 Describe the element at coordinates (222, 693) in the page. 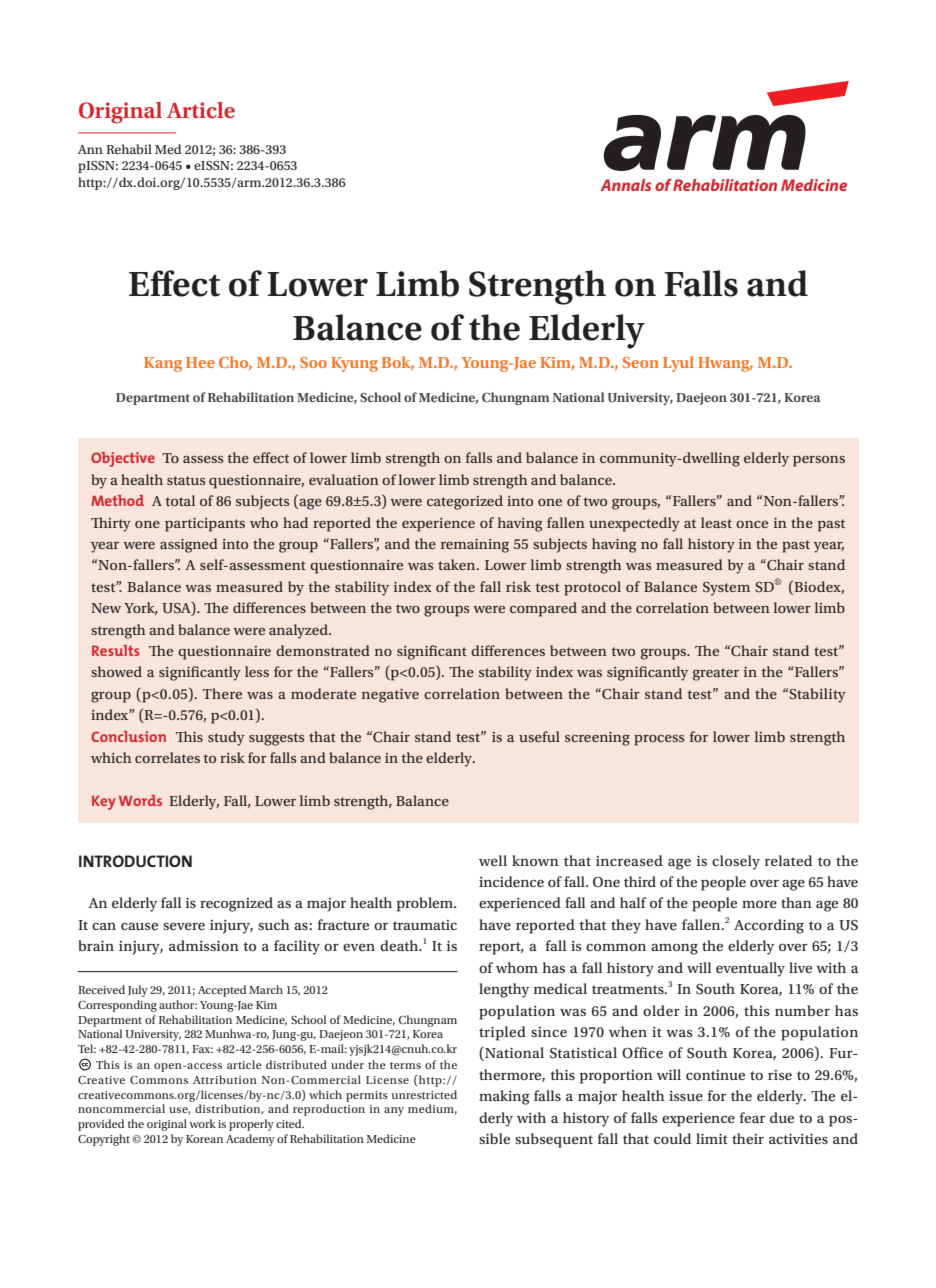

I see `There` at that location.
